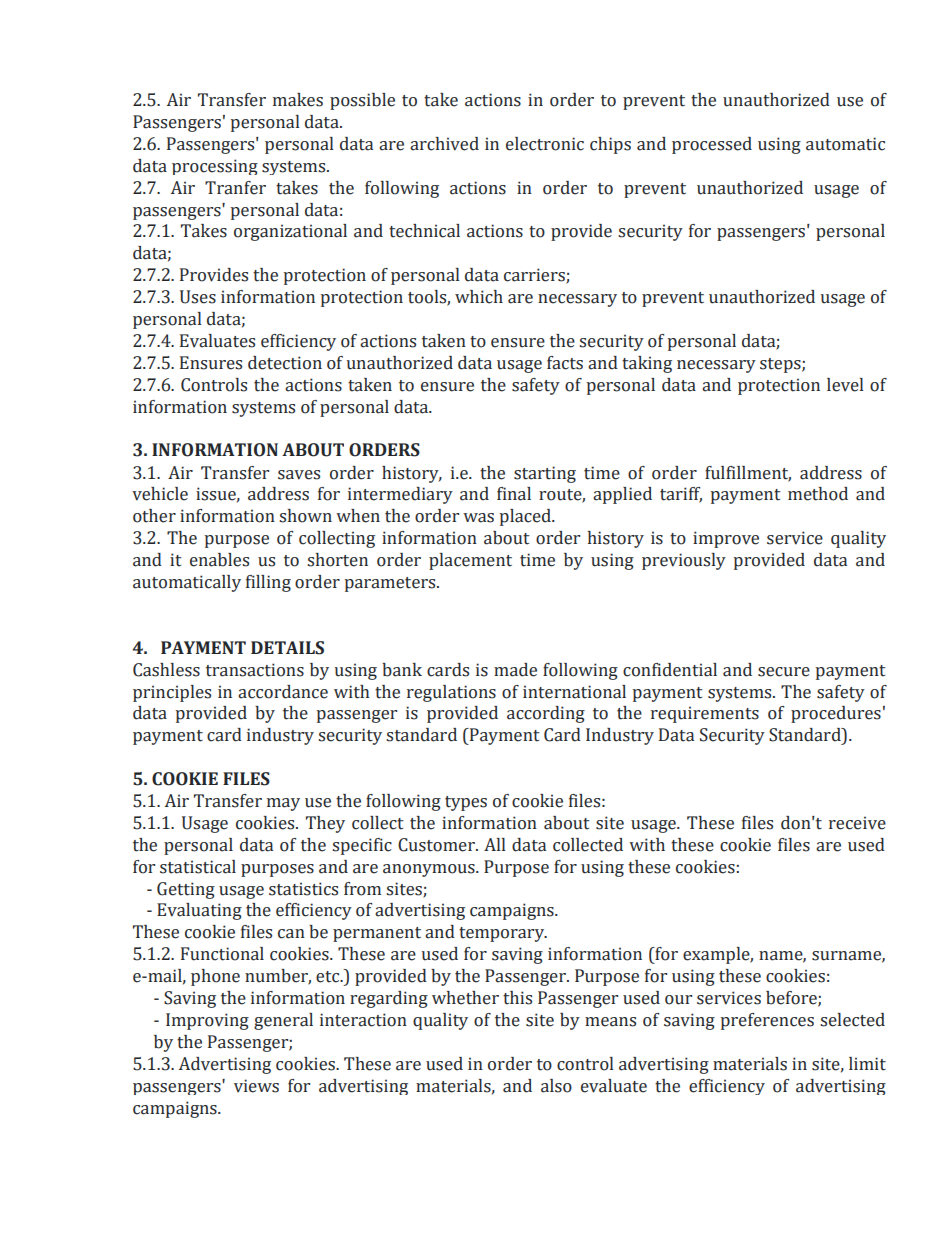 Image resolution: width=952 pixels, height=1233 pixels. Describe the element at coordinates (545, 144) in the screenshot. I see `electronic` at that location.
